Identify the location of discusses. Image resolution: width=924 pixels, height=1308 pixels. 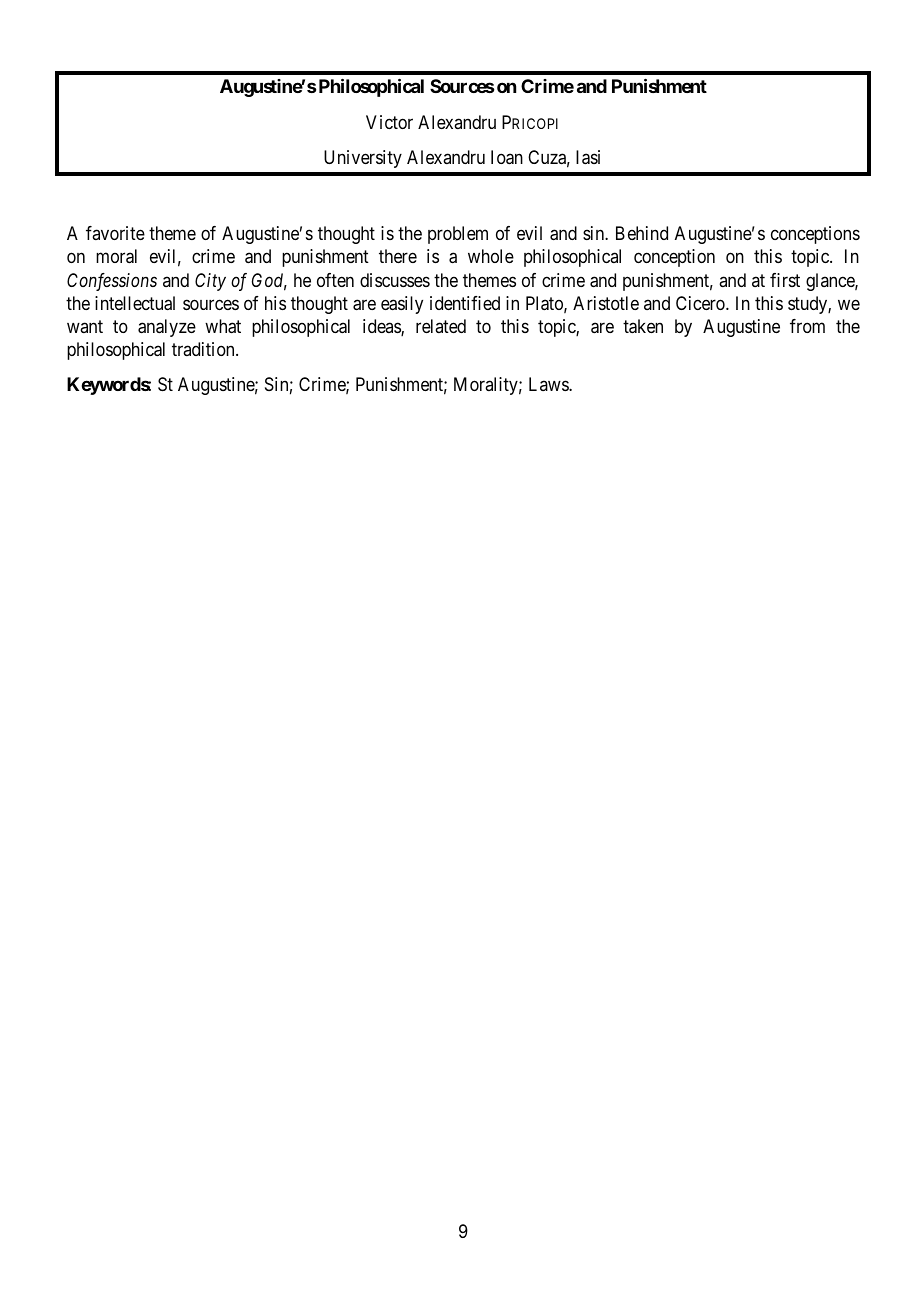
(395, 280).
